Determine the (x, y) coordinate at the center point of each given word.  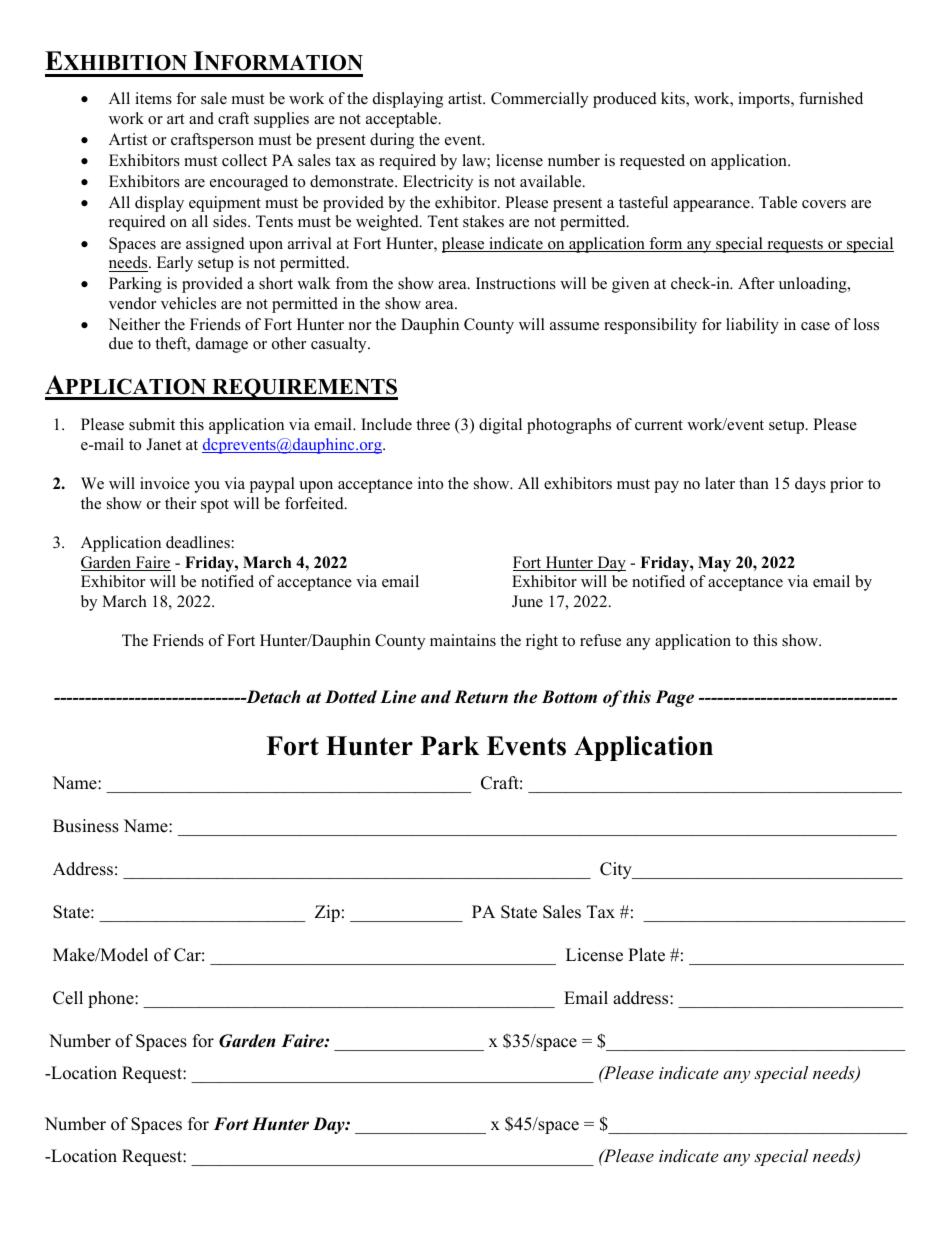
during (392, 141)
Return (481, 697)
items (153, 98)
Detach (272, 697)
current (659, 425)
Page (674, 698)
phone (112, 999)
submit (152, 424)
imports (765, 100)
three (433, 424)
